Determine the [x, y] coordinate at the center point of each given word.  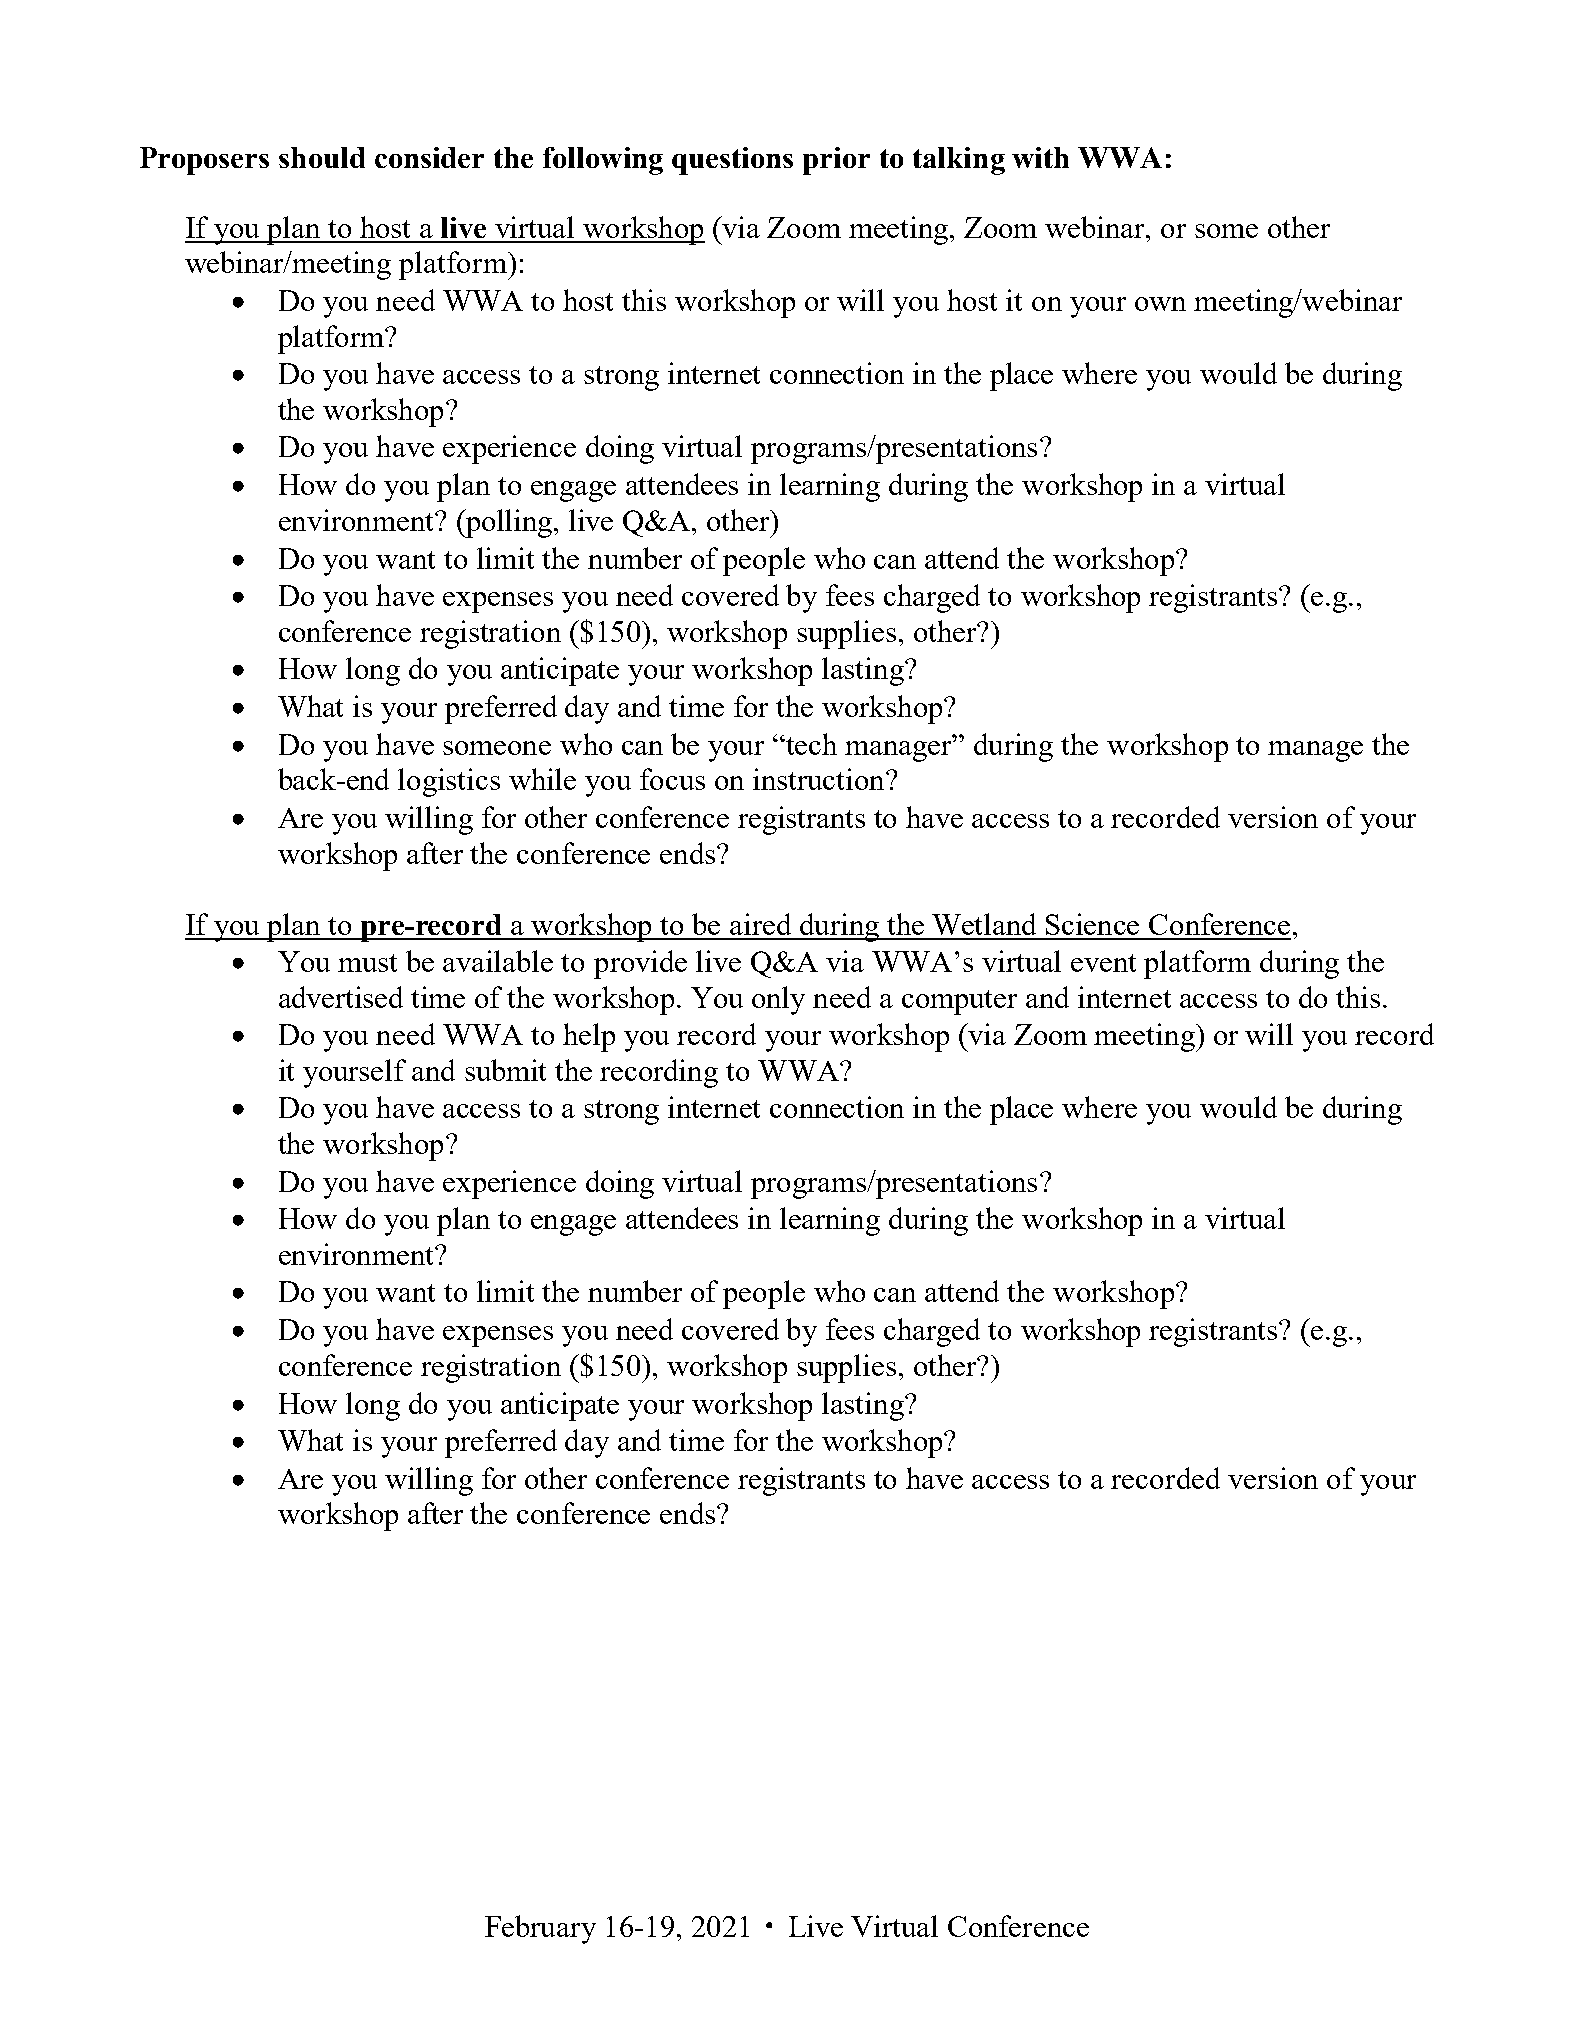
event [1103, 963]
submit [505, 1070]
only [778, 1000]
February [540, 1929]
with [1040, 157]
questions [732, 161]
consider [429, 157]
